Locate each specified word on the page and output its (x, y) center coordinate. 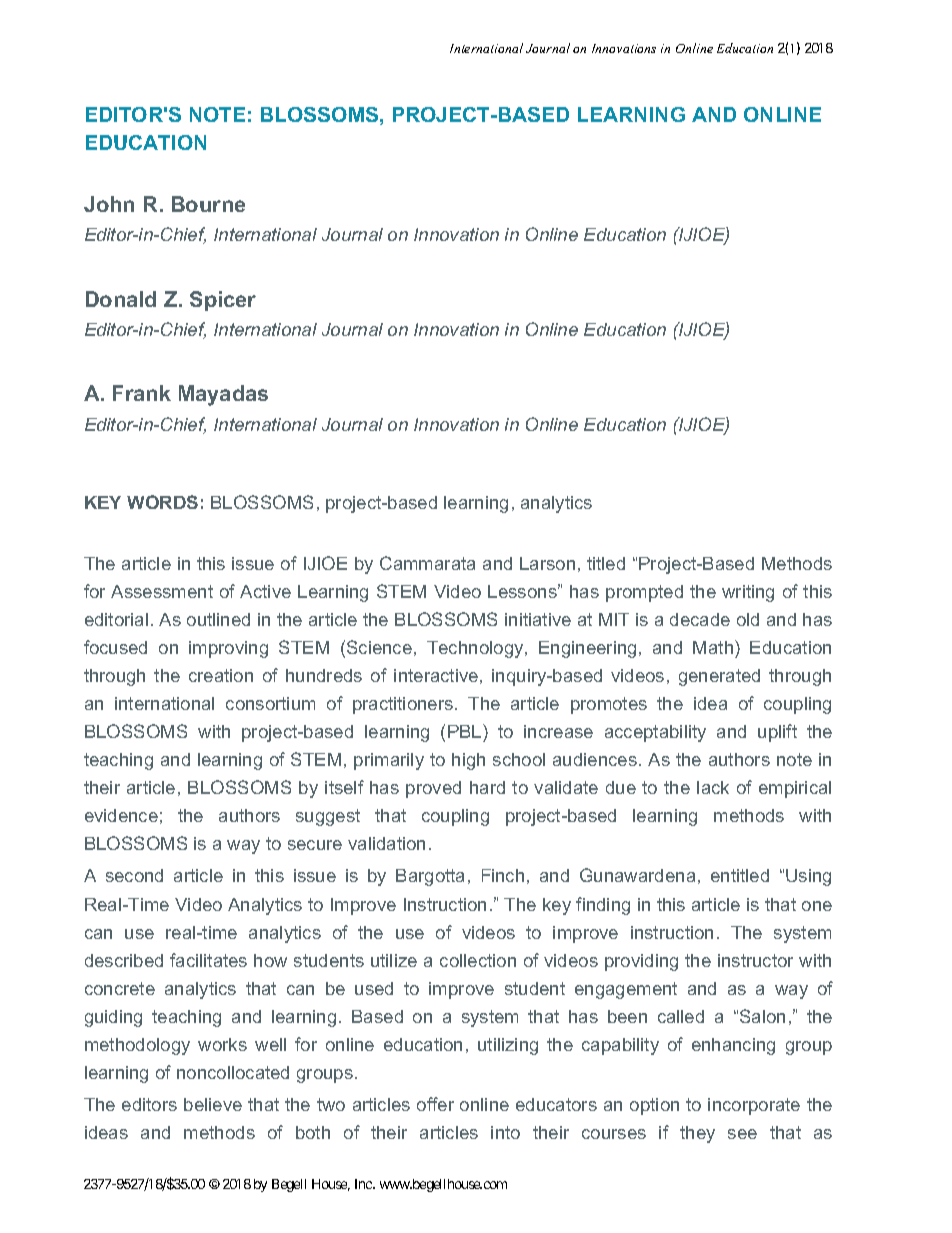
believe (213, 1104)
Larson (547, 563)
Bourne (208, 204)
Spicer (223, 301)
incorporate (754, 1106)
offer (435, 1104)
